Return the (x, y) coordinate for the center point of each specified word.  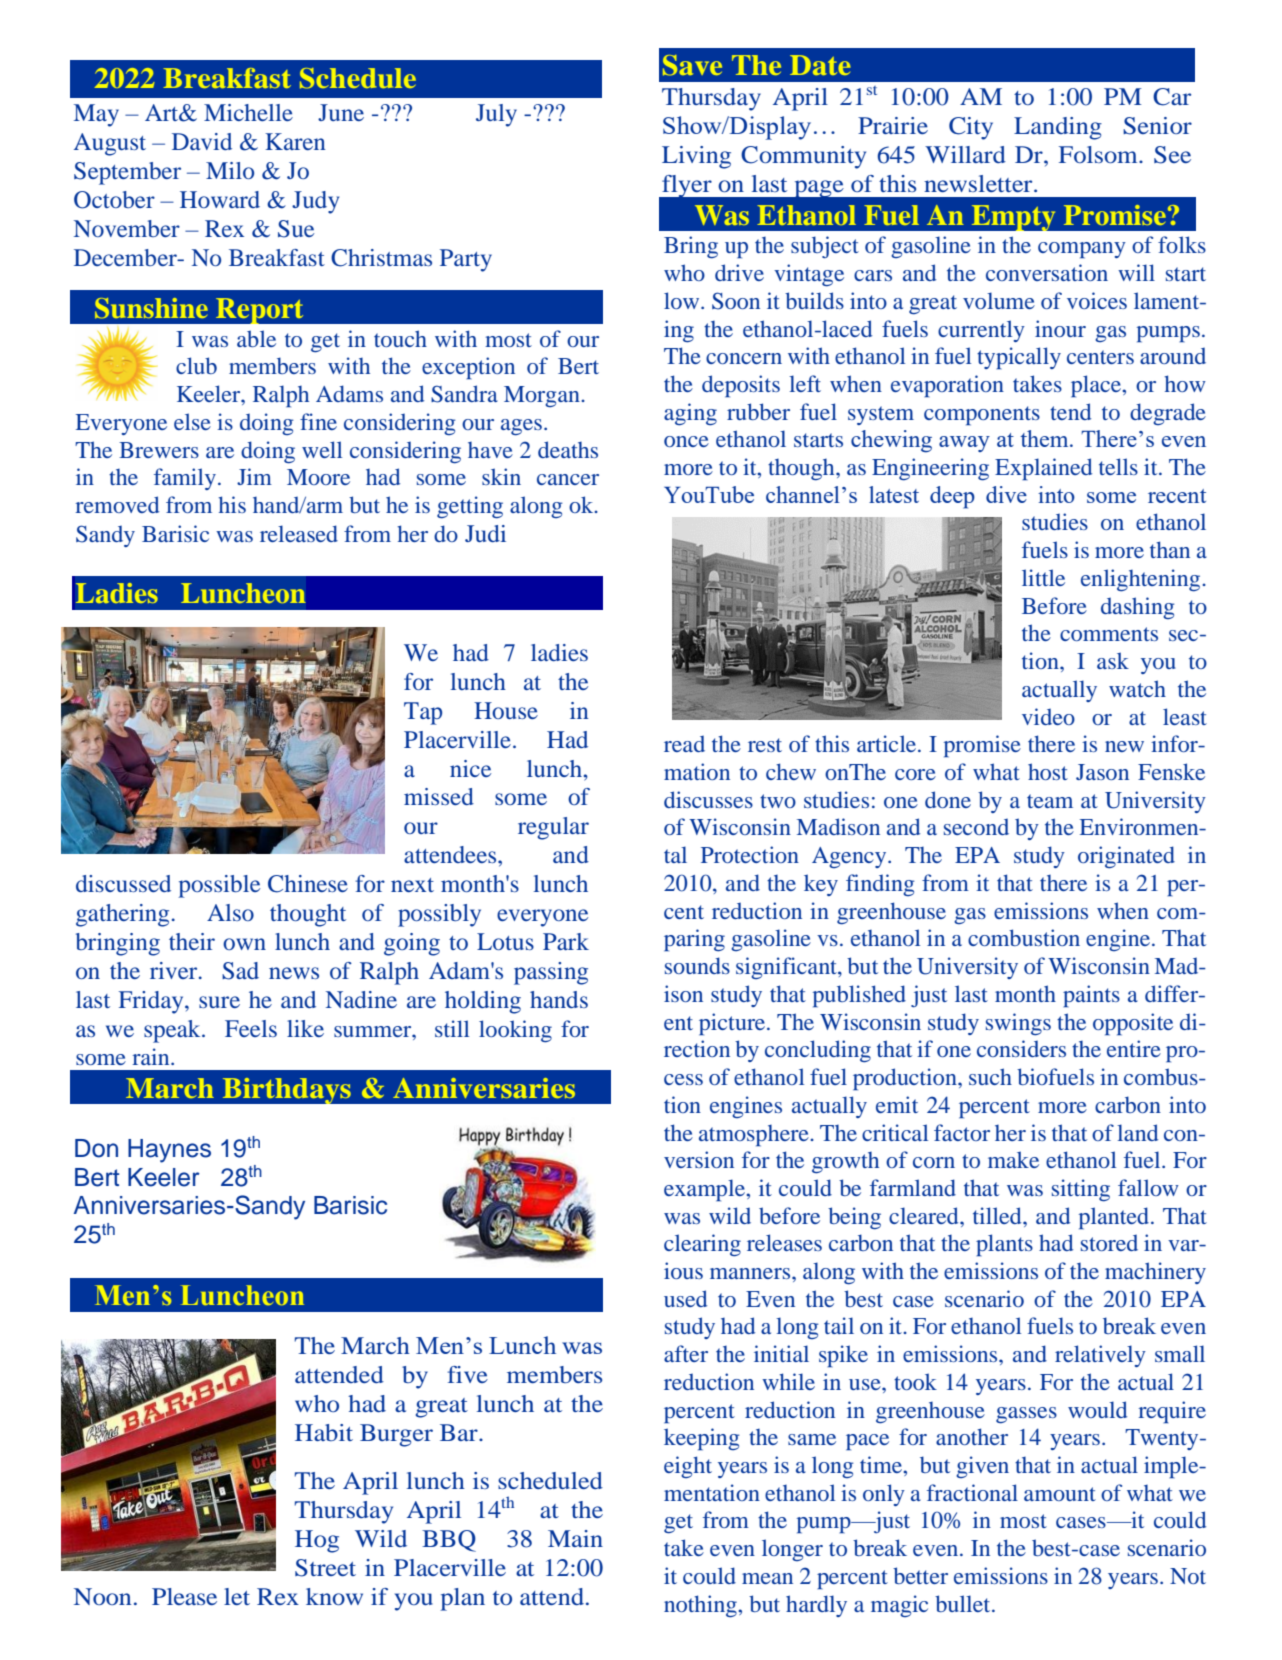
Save (692, 65)
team (1050, 801)
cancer (568, 479)
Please (184, 1596)
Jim (254, 476)
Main (575, 1538)
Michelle (248, 112)
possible (219, 886)
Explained (1043, 469)
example (705, 1190)
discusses (708, 799)
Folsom (1099, 154)
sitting (1081, 1190)
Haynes (169, 1151)
